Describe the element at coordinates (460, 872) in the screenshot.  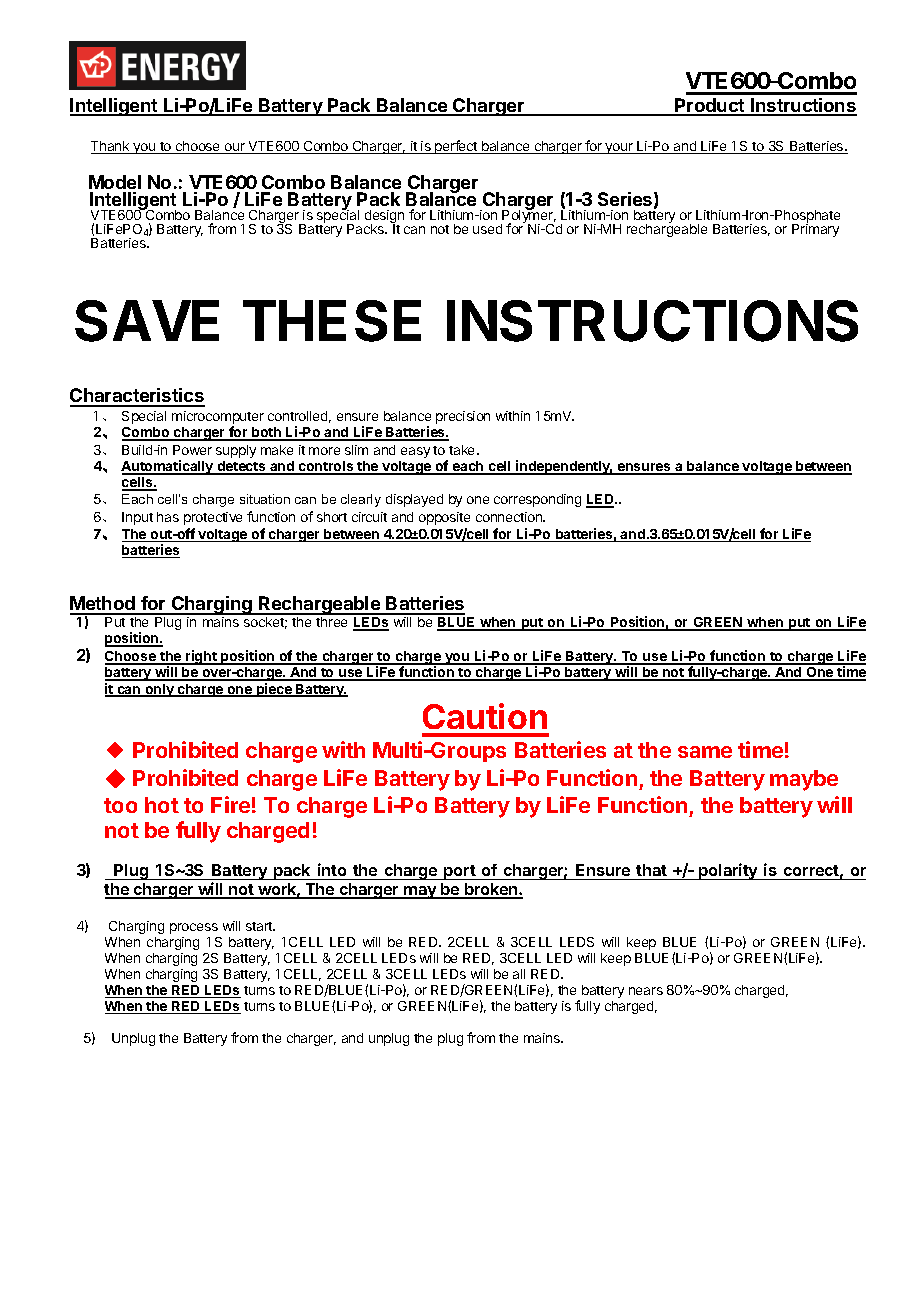
I see `port` at that location.
